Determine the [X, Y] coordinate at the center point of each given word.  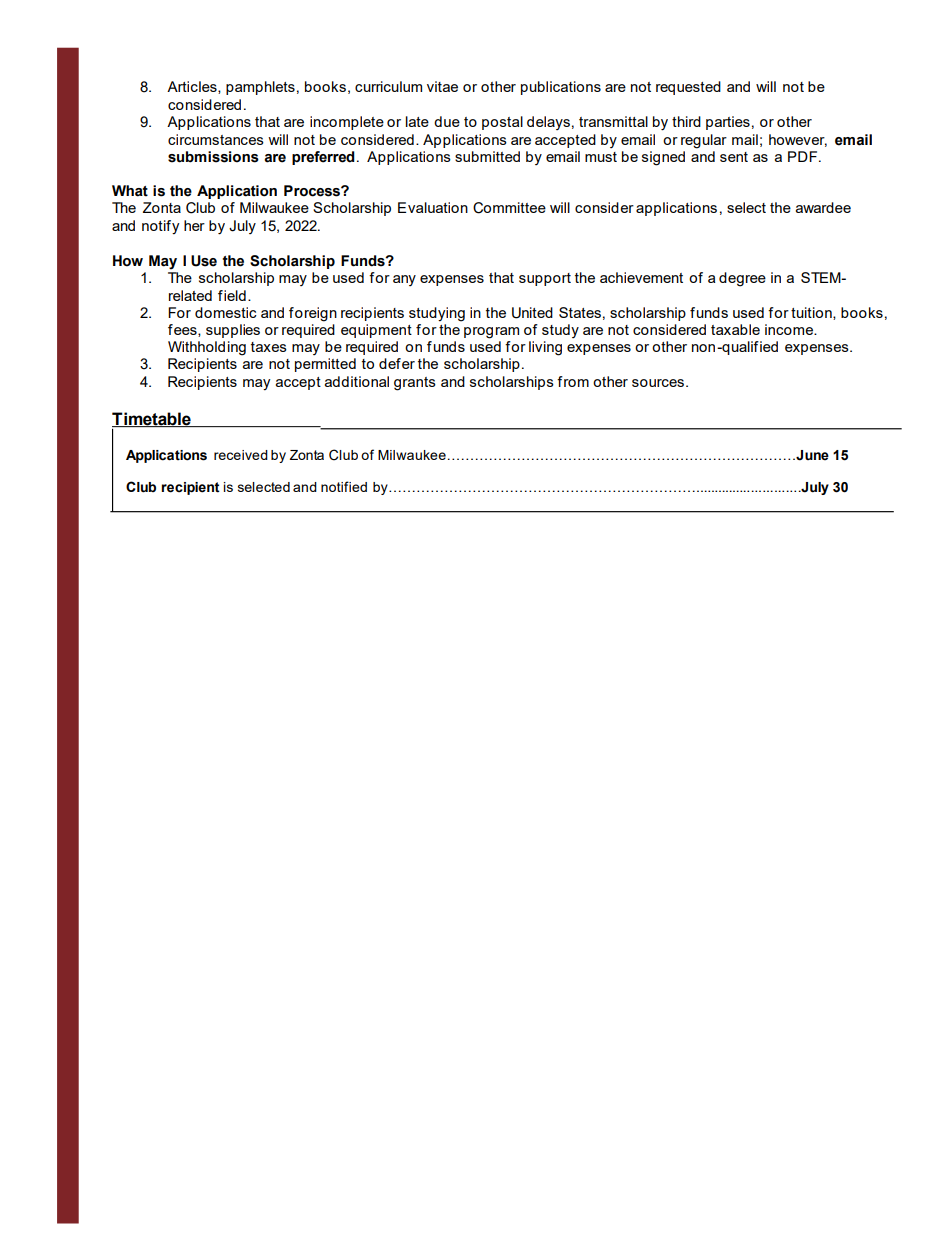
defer [397, 363]
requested [688, 88]
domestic [226, 312]
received [241, 455]
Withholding [207, 348]
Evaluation [433, 207]
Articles [193, 87]
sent [734, 157]
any [404, 280]
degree [742, 279]
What [130, 191]
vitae [442, 86]
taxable [735, 329]
